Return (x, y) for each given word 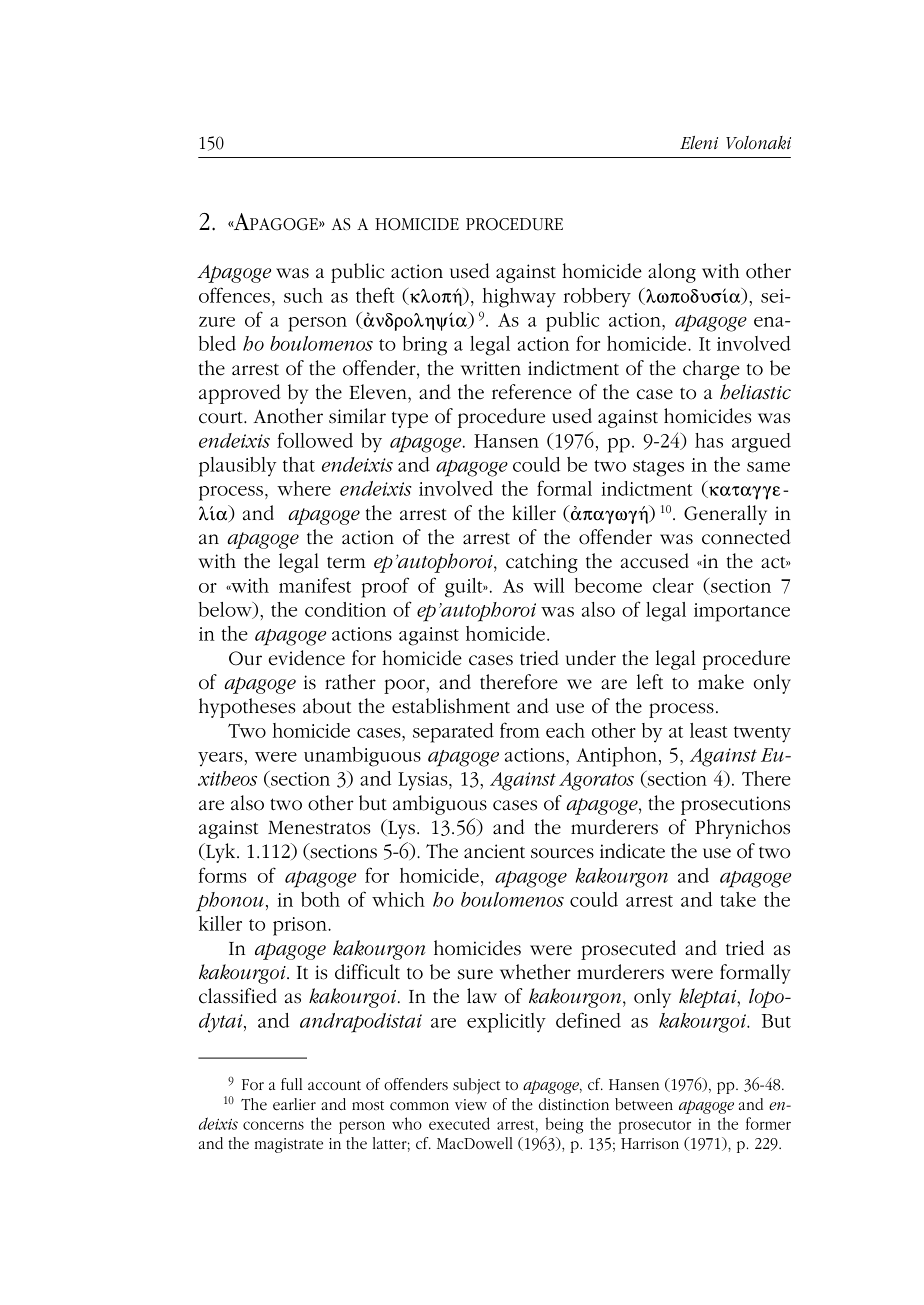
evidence (307, 658)
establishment (451, 706)
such (303, 295)
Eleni (699, 143)
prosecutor (655, 1127)
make (721, 682)
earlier (294, 1104)
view (471, 1104)
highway (519, 298)
